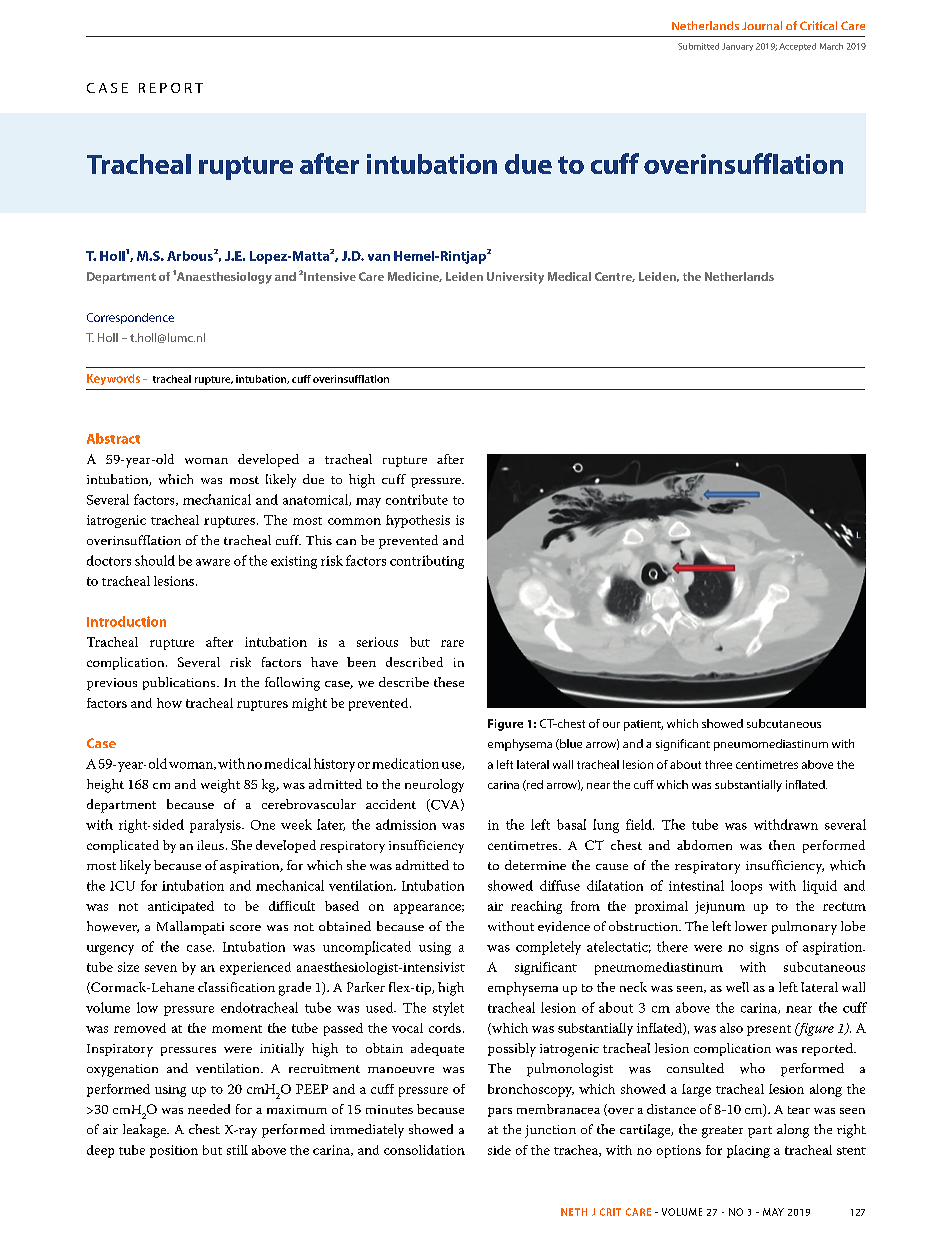  What do you see at coordinates (718, 764) in the document?
I see `three` at bounding box center [718, 764].
